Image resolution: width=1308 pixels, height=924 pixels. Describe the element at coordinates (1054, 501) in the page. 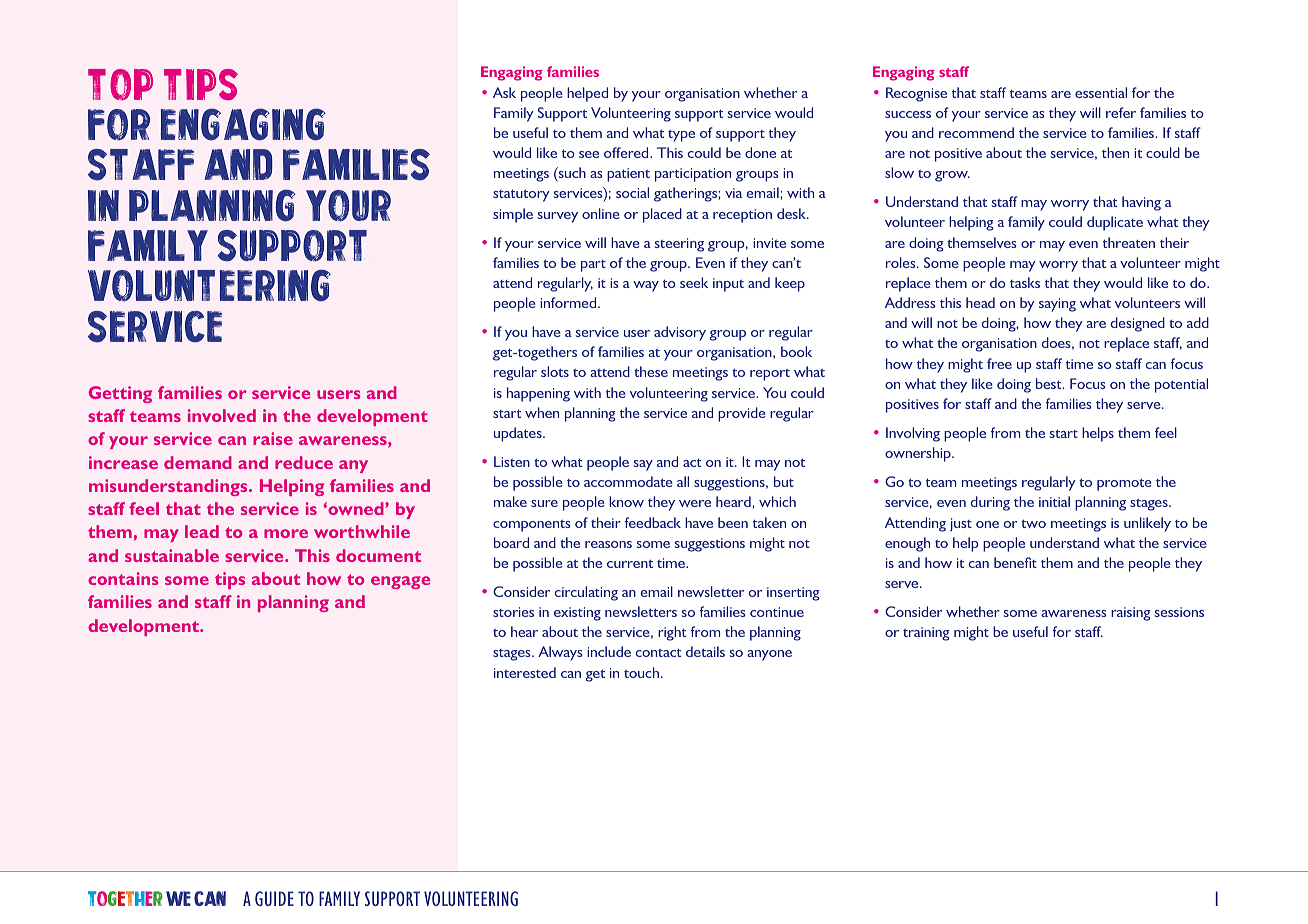

I see `initial` at that location.
